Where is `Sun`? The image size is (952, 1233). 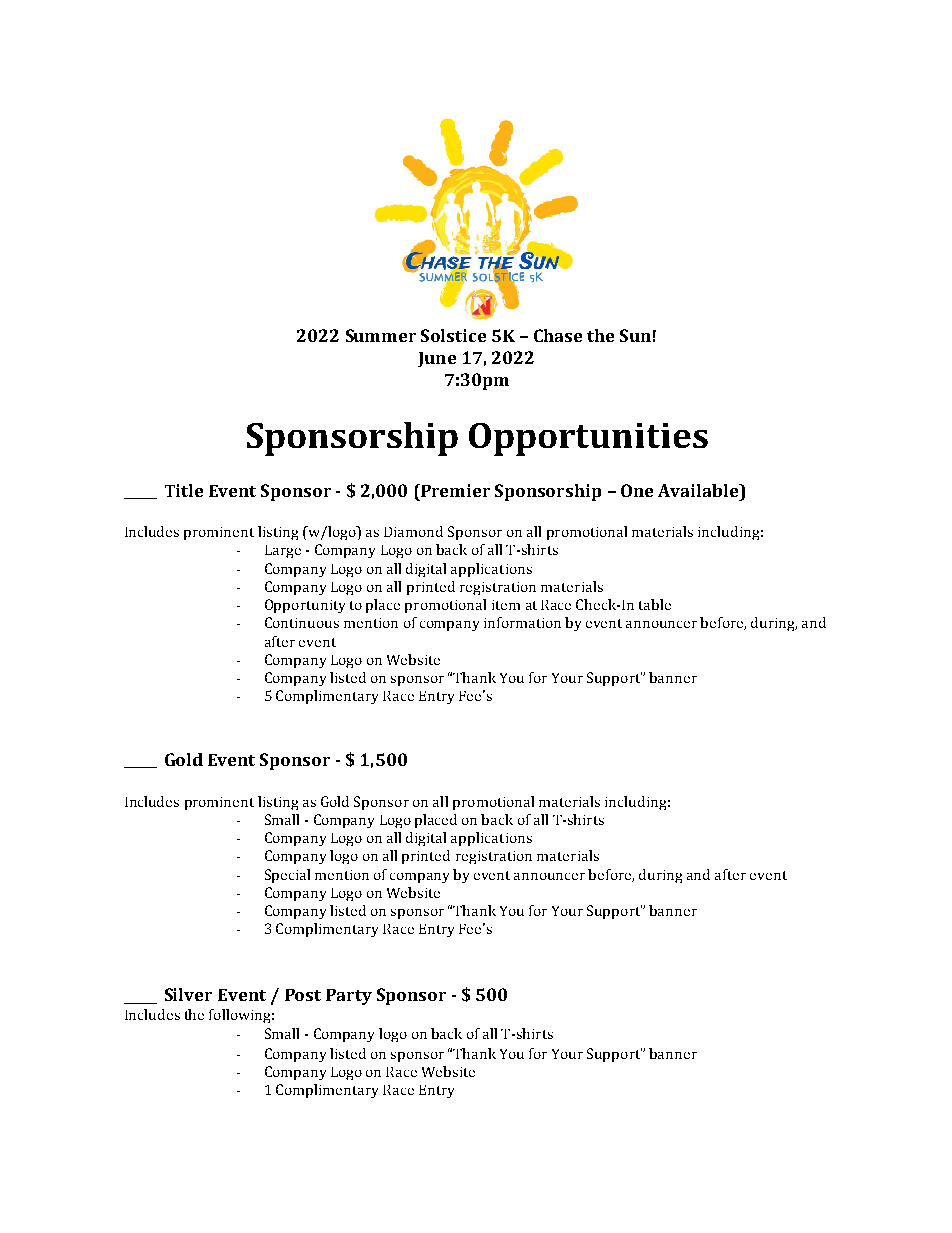 Sun is located at coordinates (635, 335).
